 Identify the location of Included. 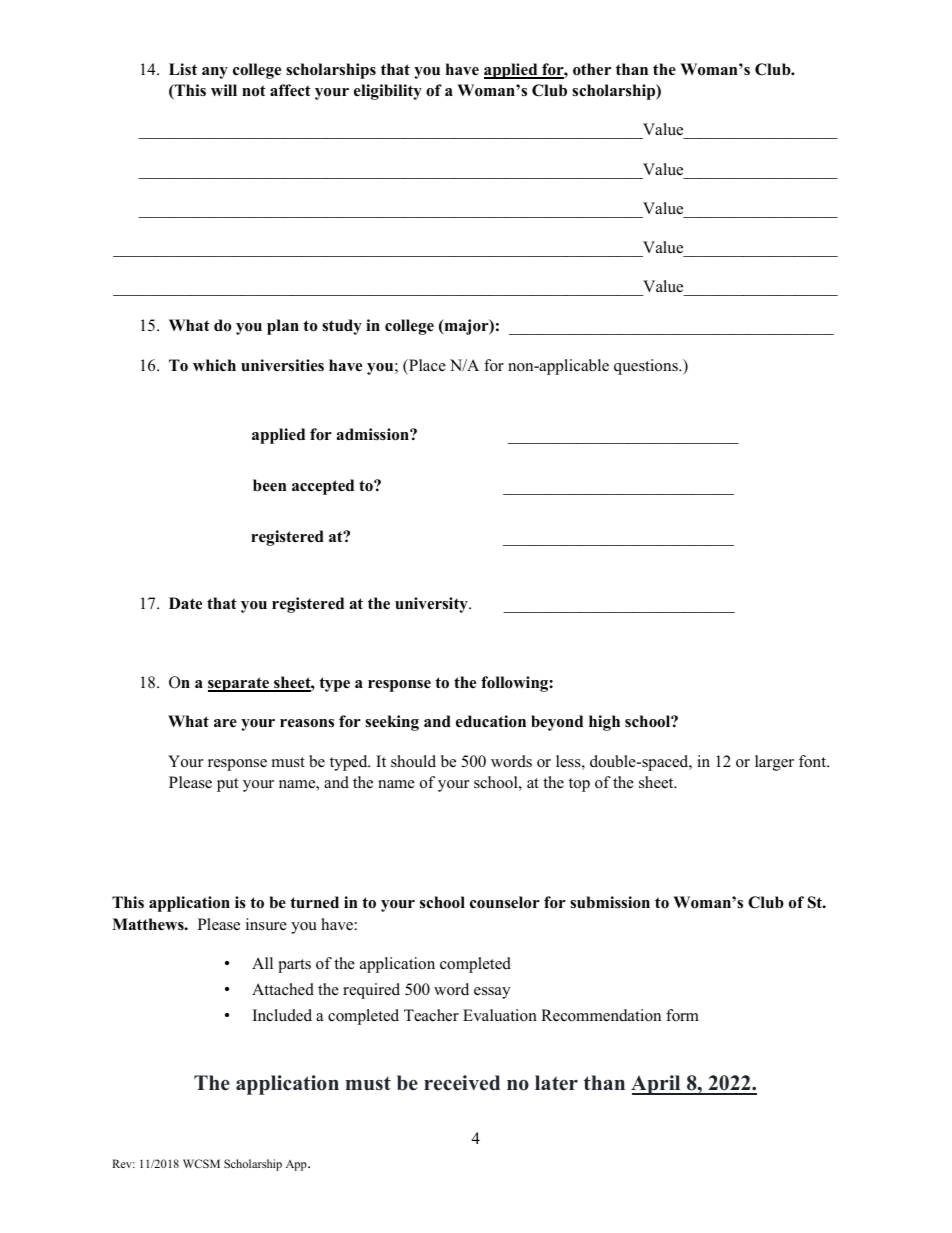
(282, 1015).
